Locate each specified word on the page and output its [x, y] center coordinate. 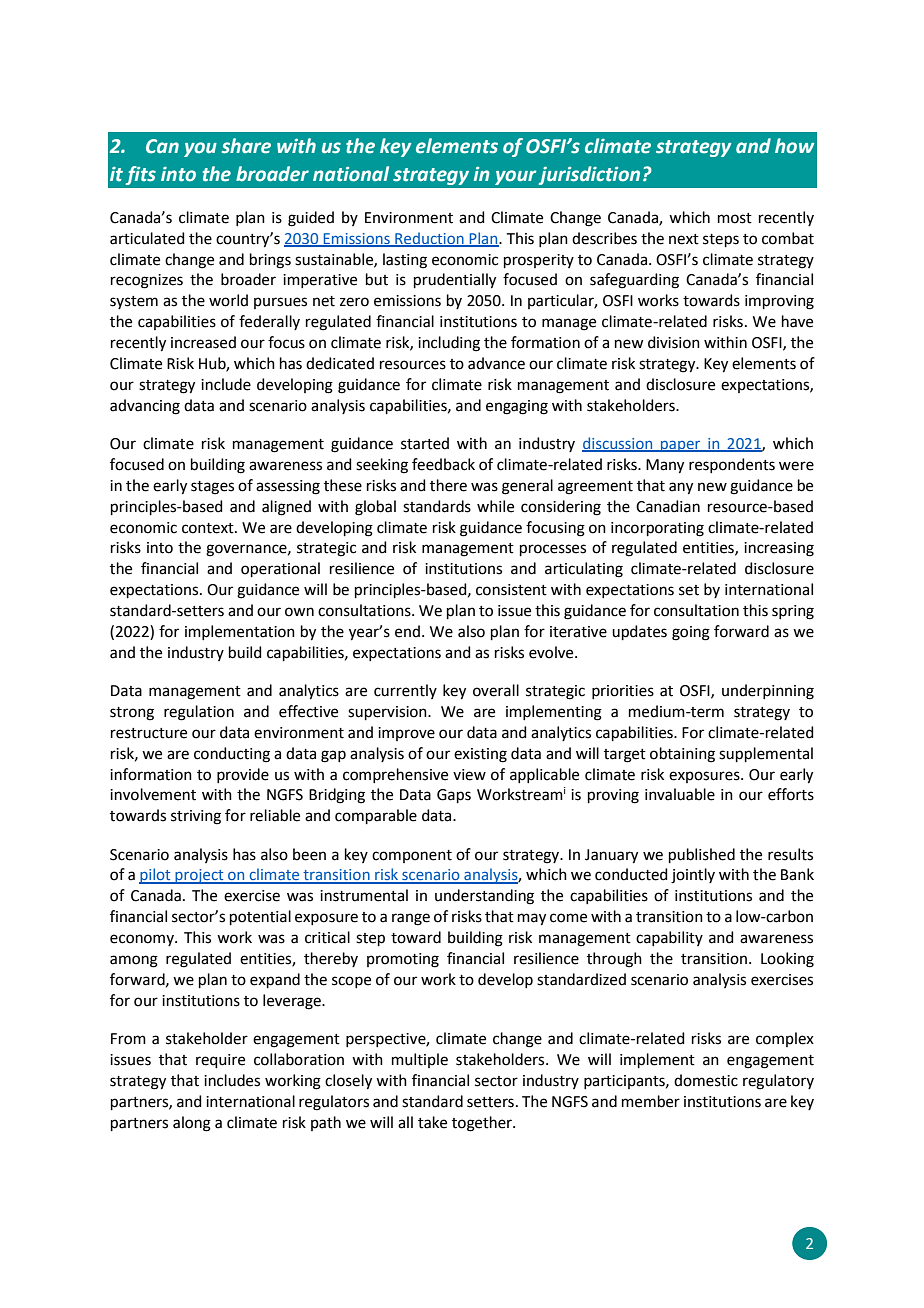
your [515, 177]
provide [243, 775]
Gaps [454, 796]
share [246, 146]
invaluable [680, 794]
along [192, 1124]
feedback [443, 464]
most [735, 218]
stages [212, 488]
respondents [732, 465]
